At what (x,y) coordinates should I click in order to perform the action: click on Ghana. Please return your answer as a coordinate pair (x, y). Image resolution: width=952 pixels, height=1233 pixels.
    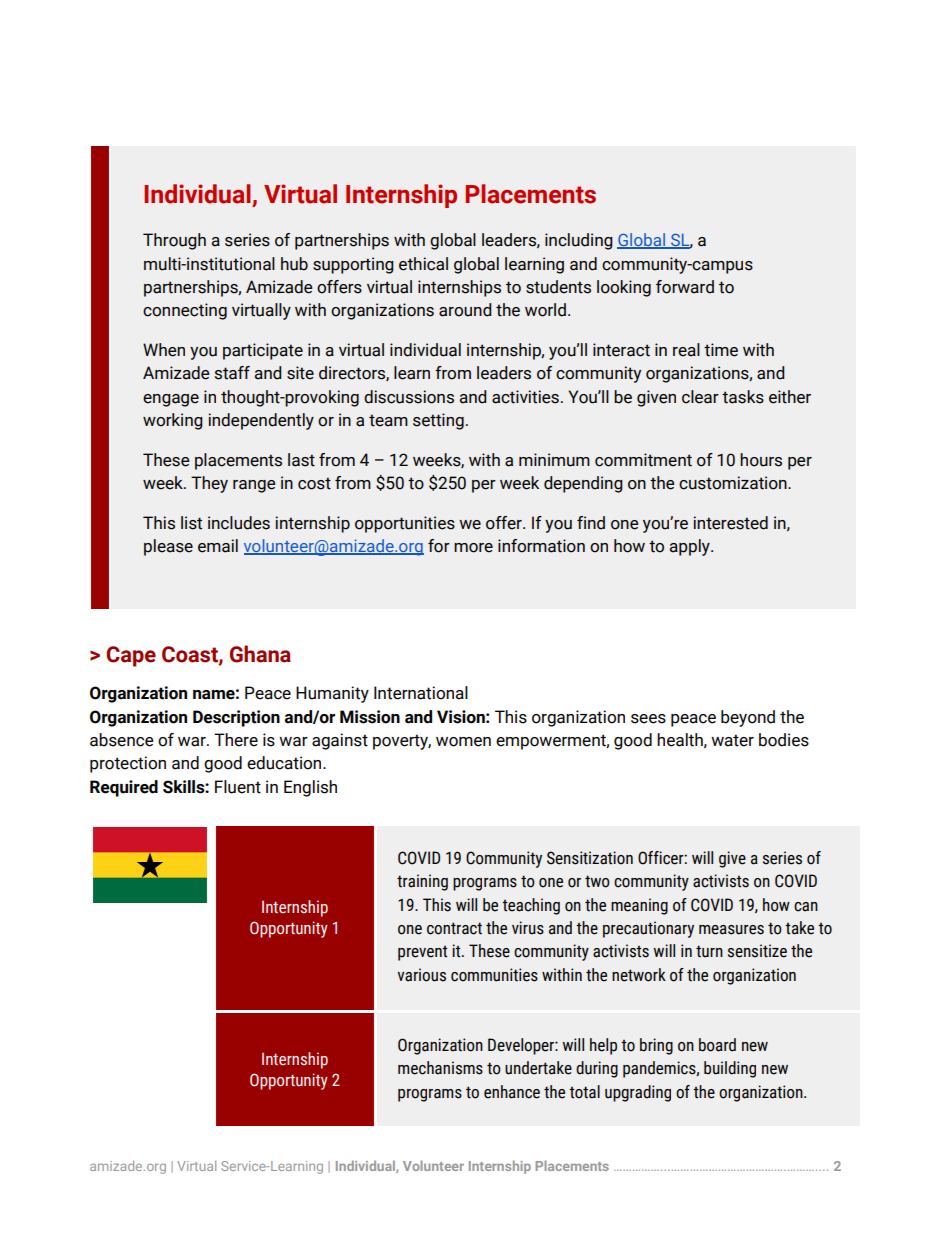
    Looking at the image, I should click on (260, 654).
